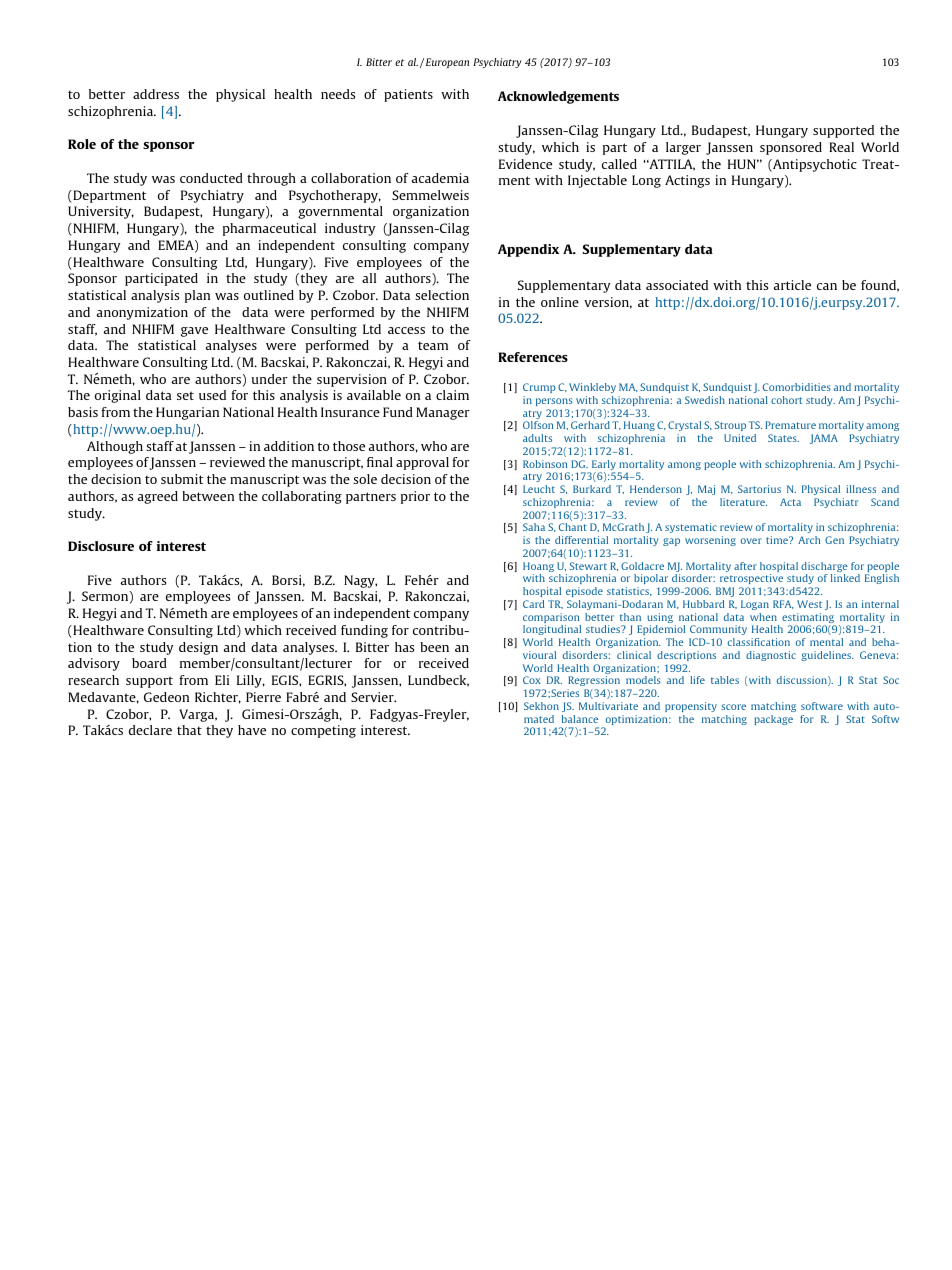  Describe the element at coordinates (156, 94) in the page. I see `address` at that location.
